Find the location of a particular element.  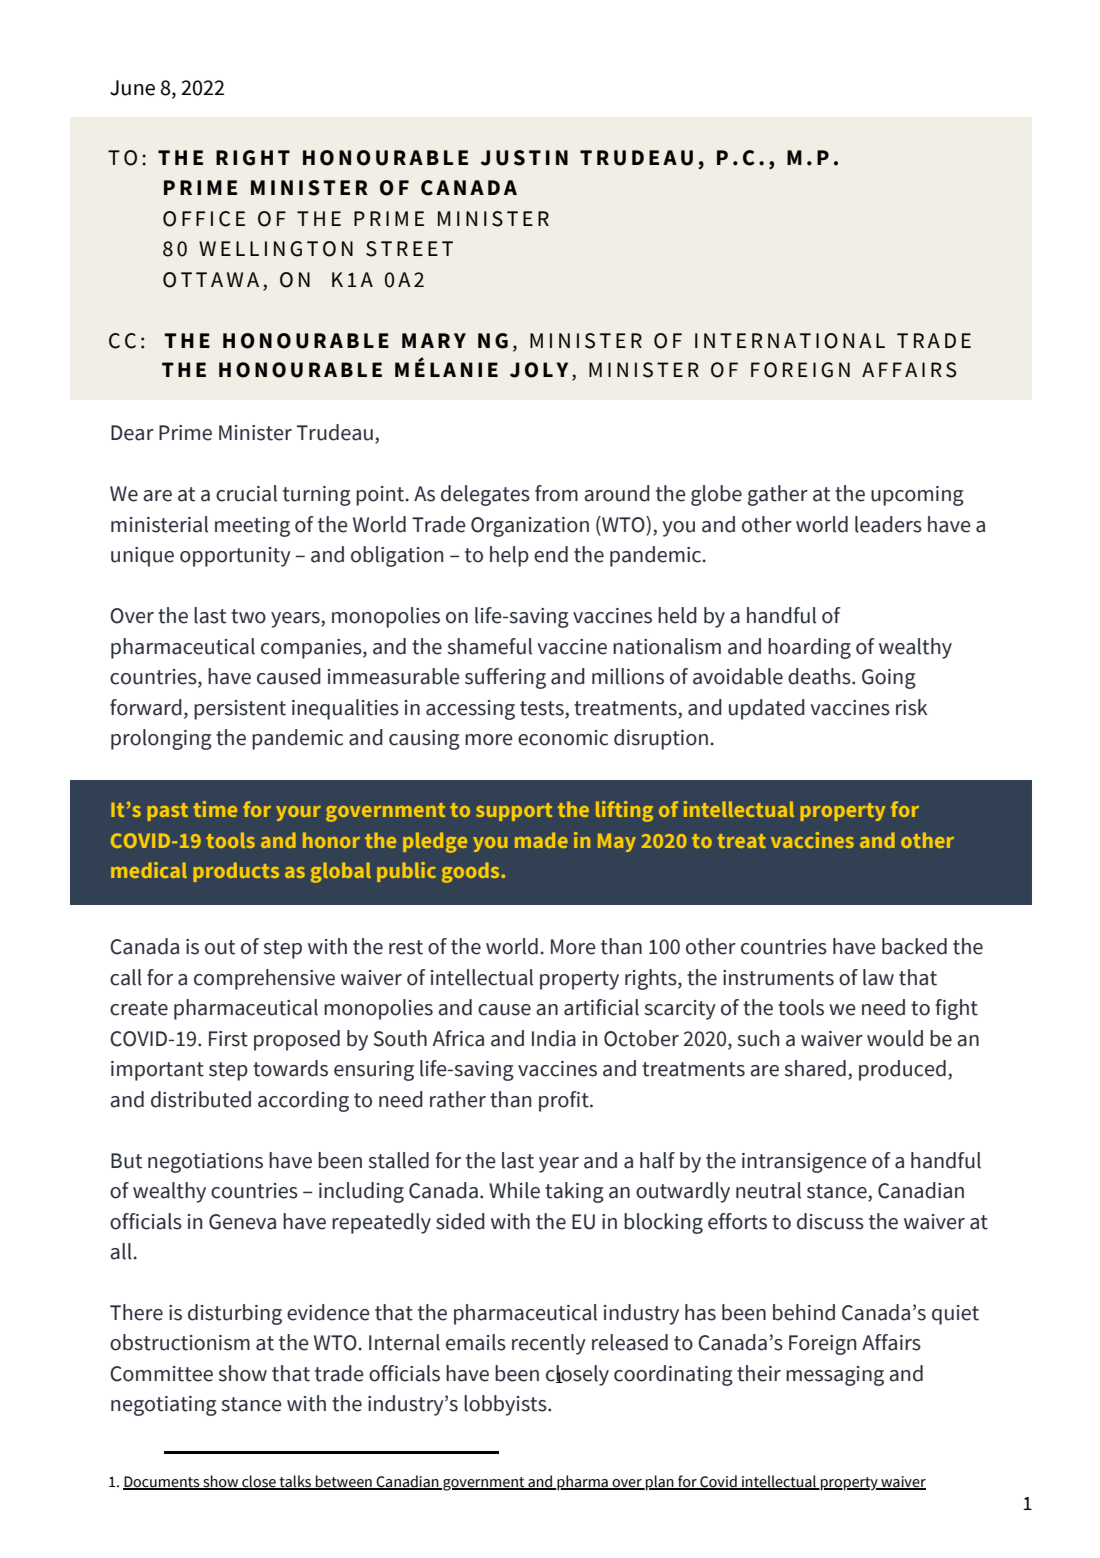

leaders is located at coordinates (888, 524).
